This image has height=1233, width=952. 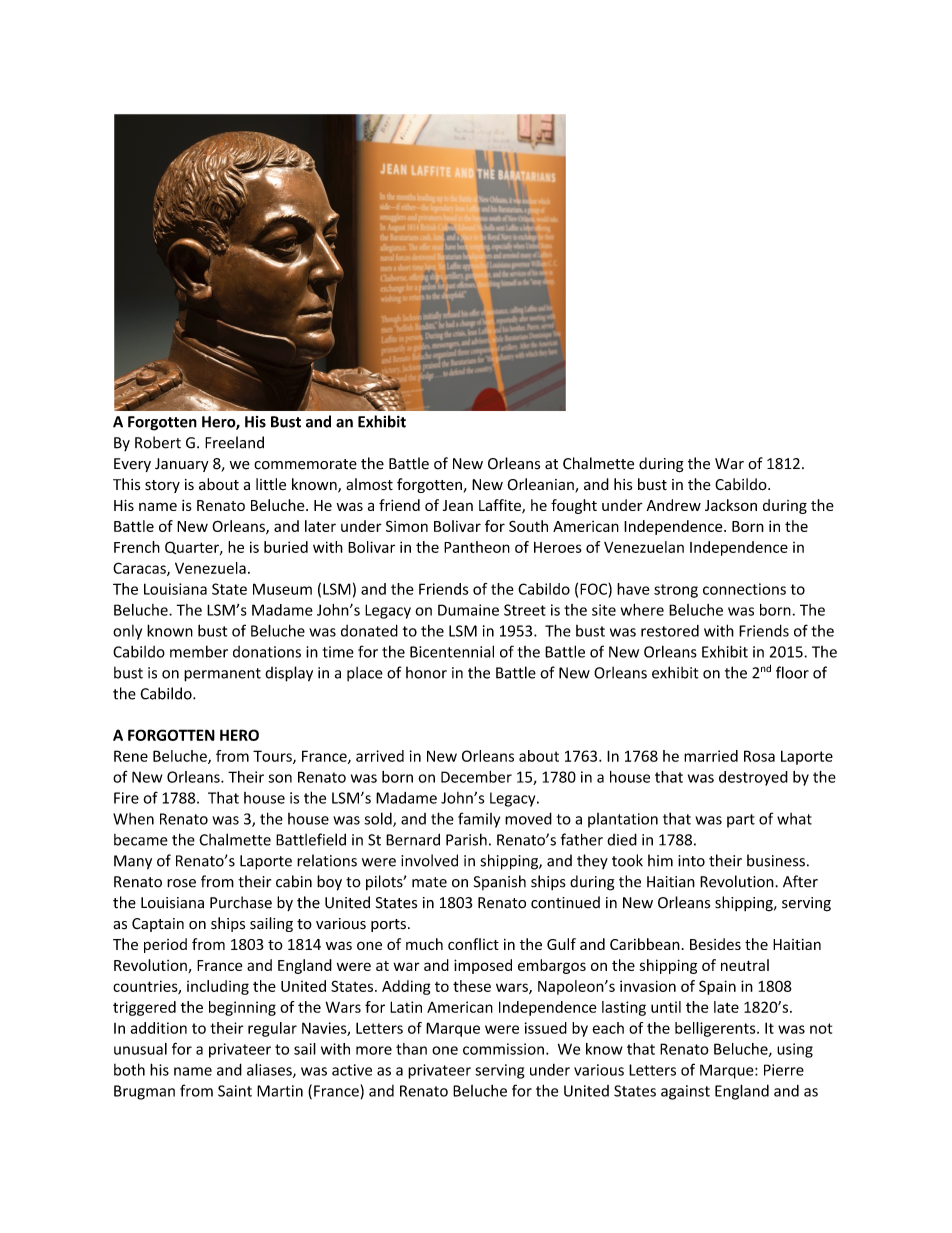 What do you see at coordinates (458, 505) in the image?
I see `Jean` at bounding box center [458, 505].
